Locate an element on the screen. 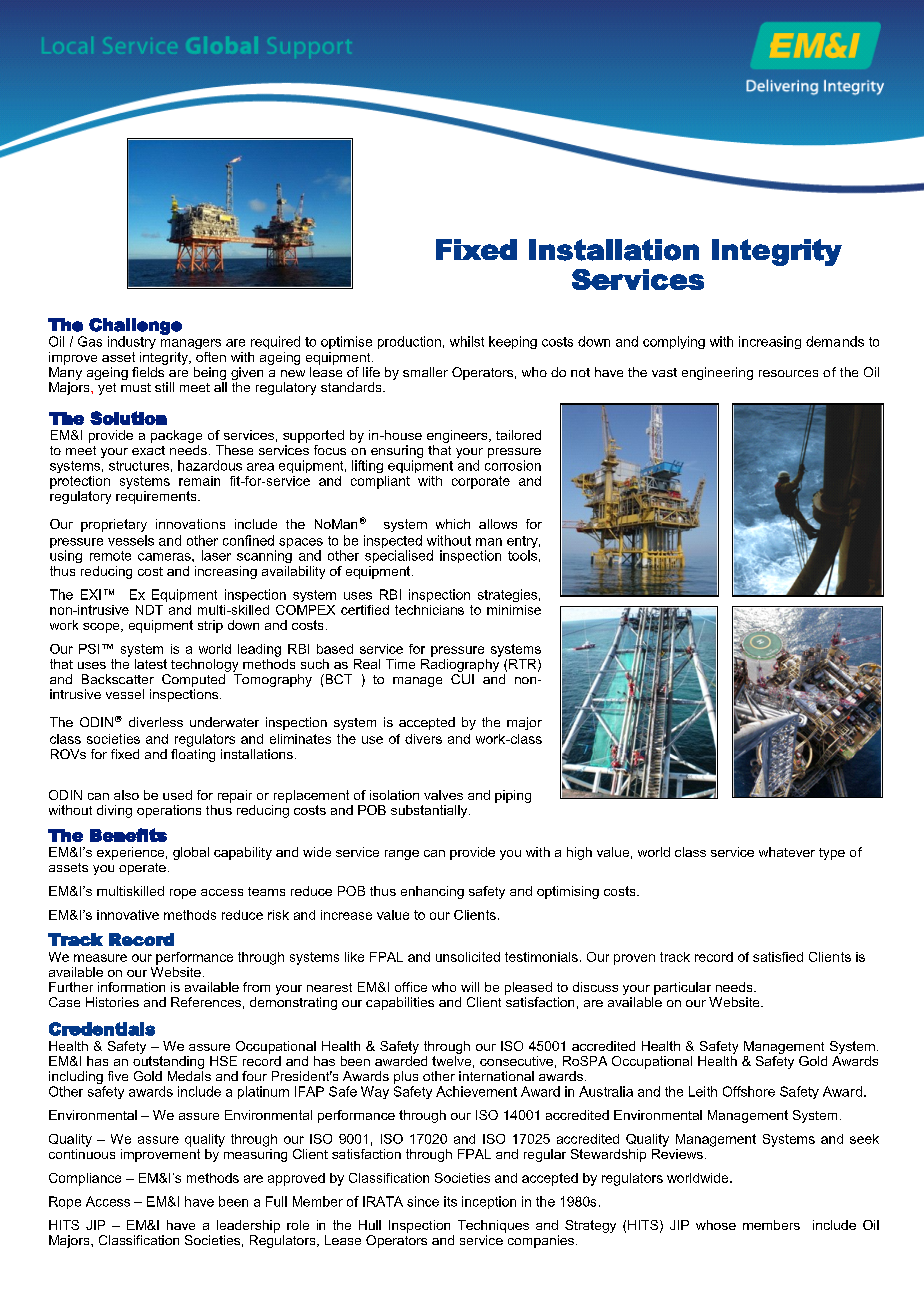 The width and height of the screenshot is (924, 1308). whatever is located at coordinates (787, 852).
